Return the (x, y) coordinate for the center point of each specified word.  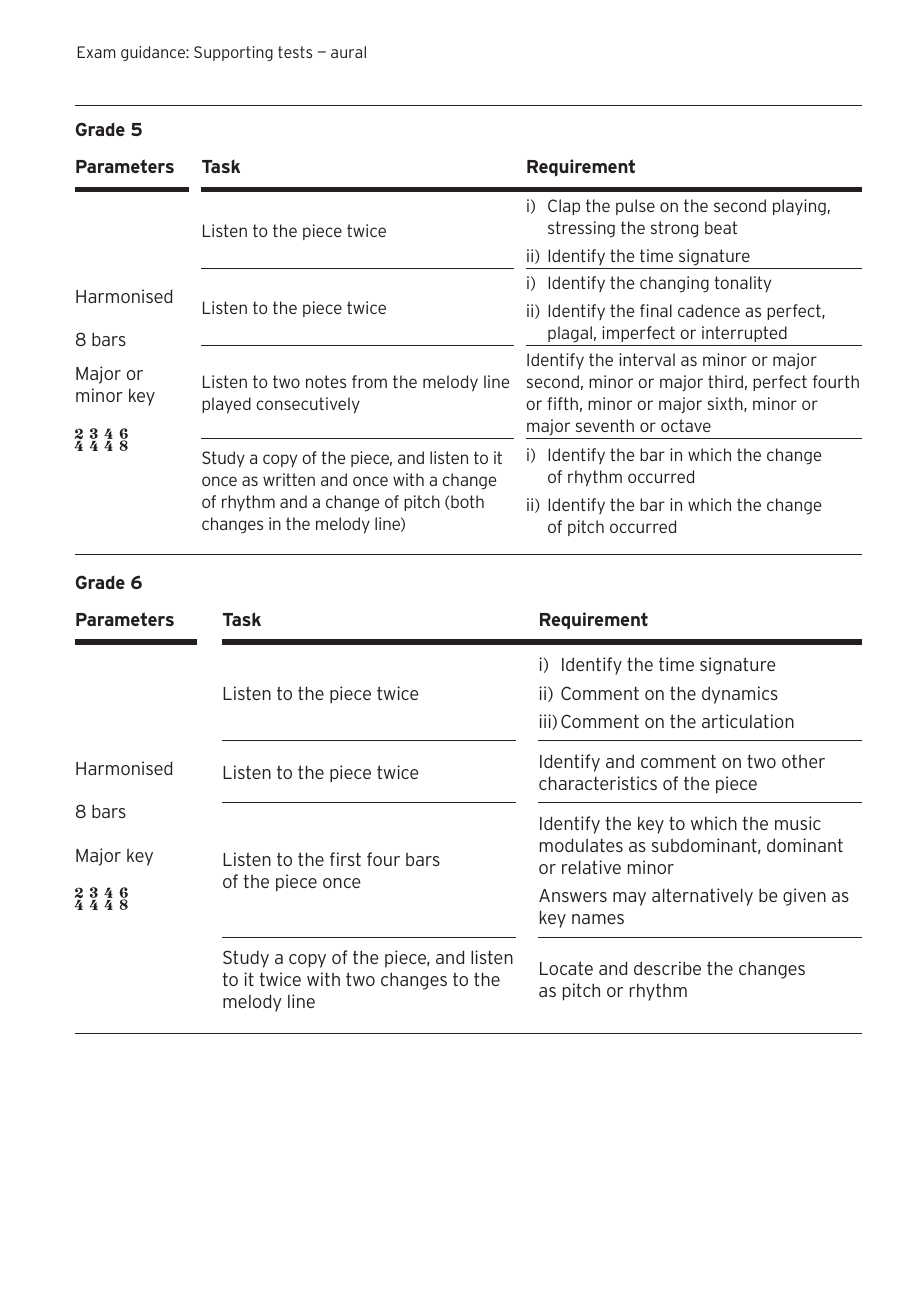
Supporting (233, 53)
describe (667, 968)
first (345, 859)
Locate (566, 968)
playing (799, 207)
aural (348, 52)
